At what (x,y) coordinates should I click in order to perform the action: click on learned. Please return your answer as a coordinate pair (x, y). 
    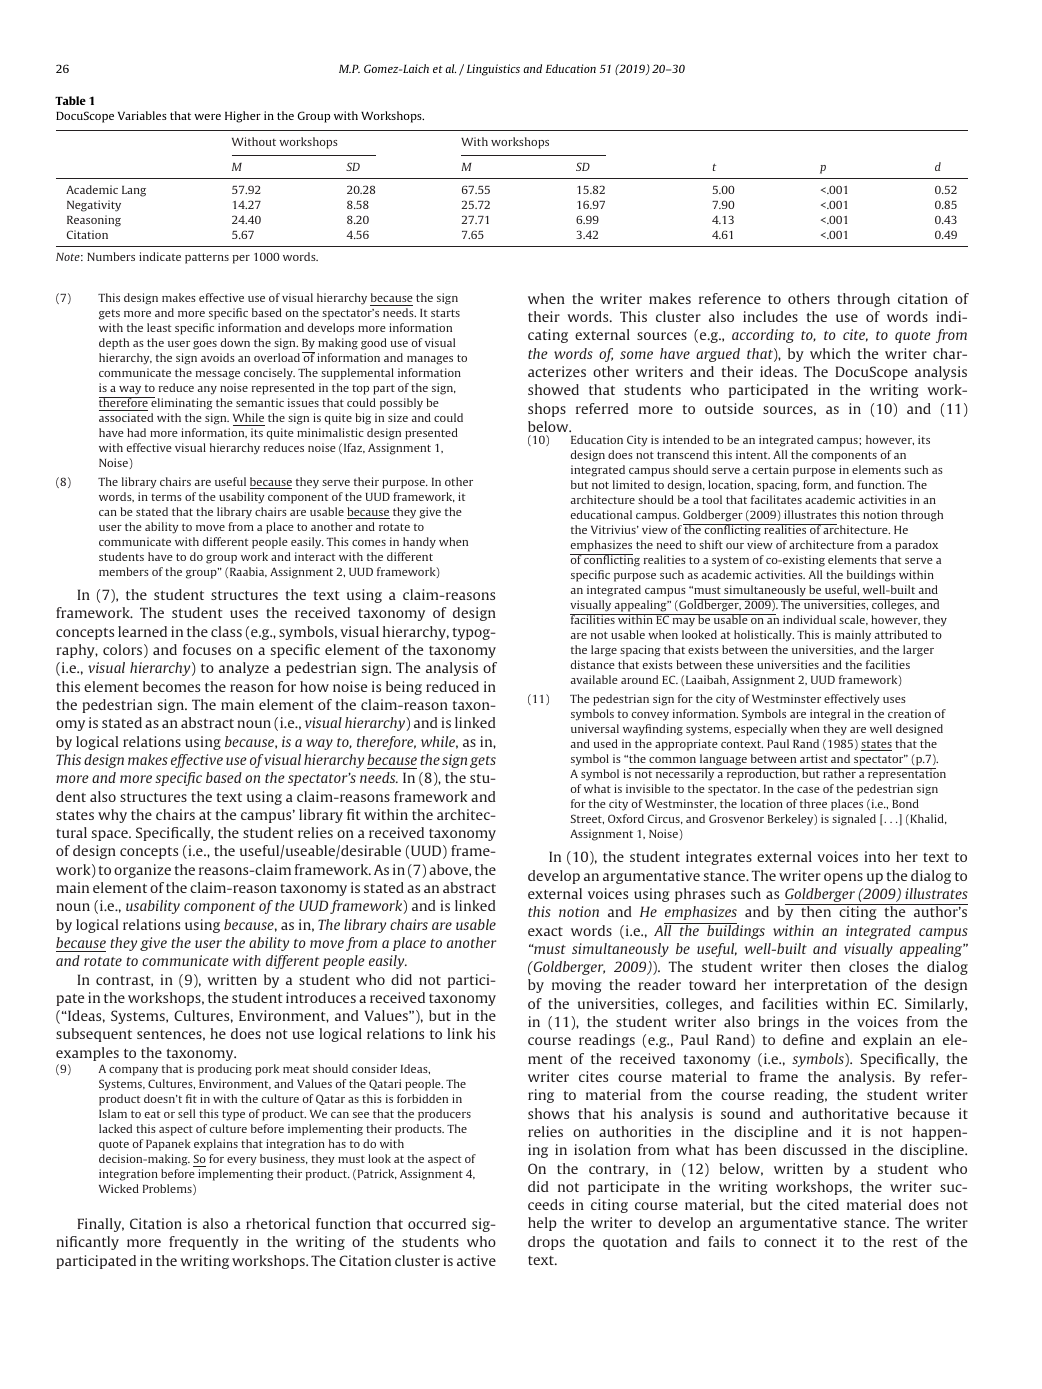
    Looking at the image, I should click on (142, 631).
